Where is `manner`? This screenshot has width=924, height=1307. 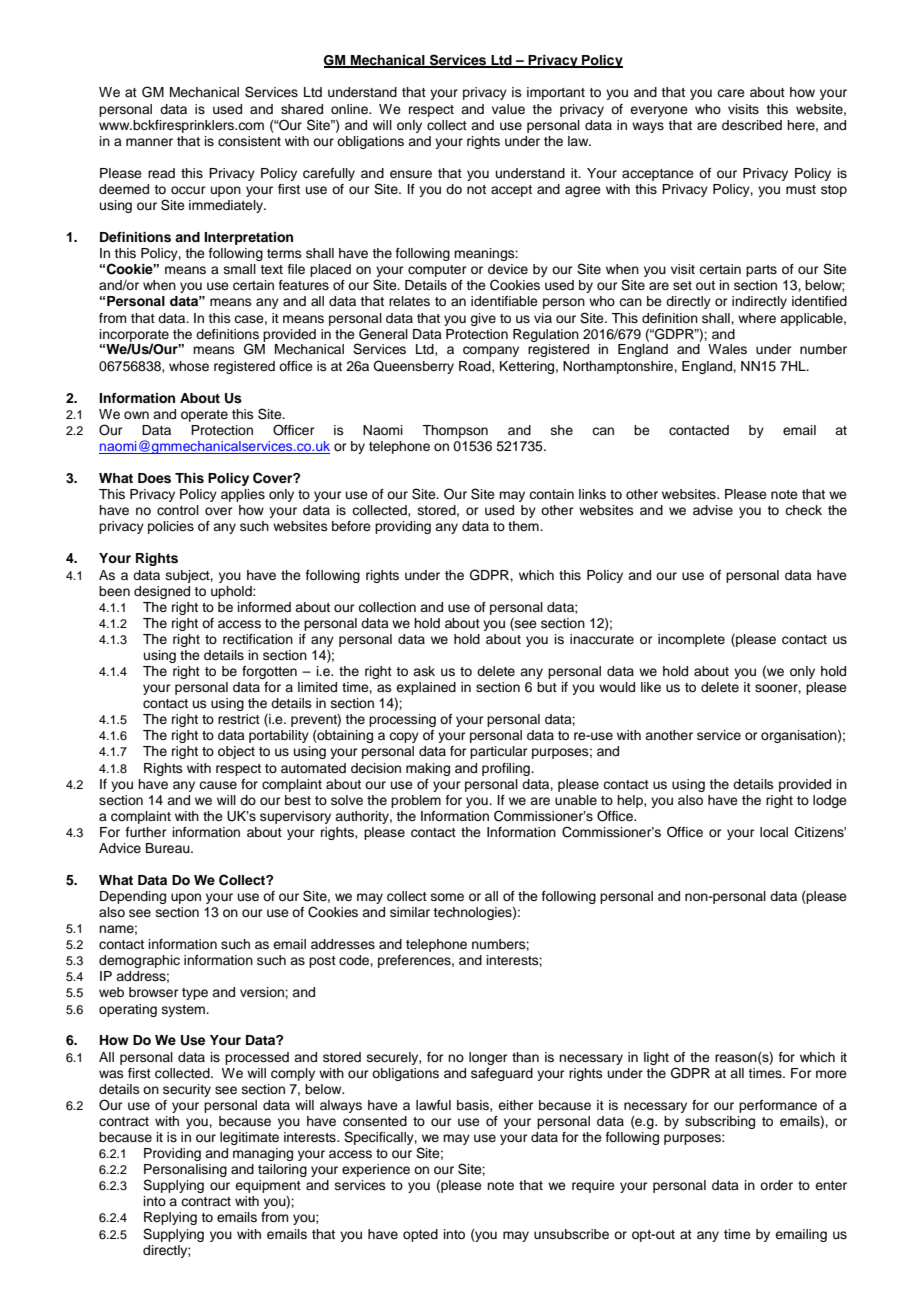 manner is located at coordinates (149, 142).
